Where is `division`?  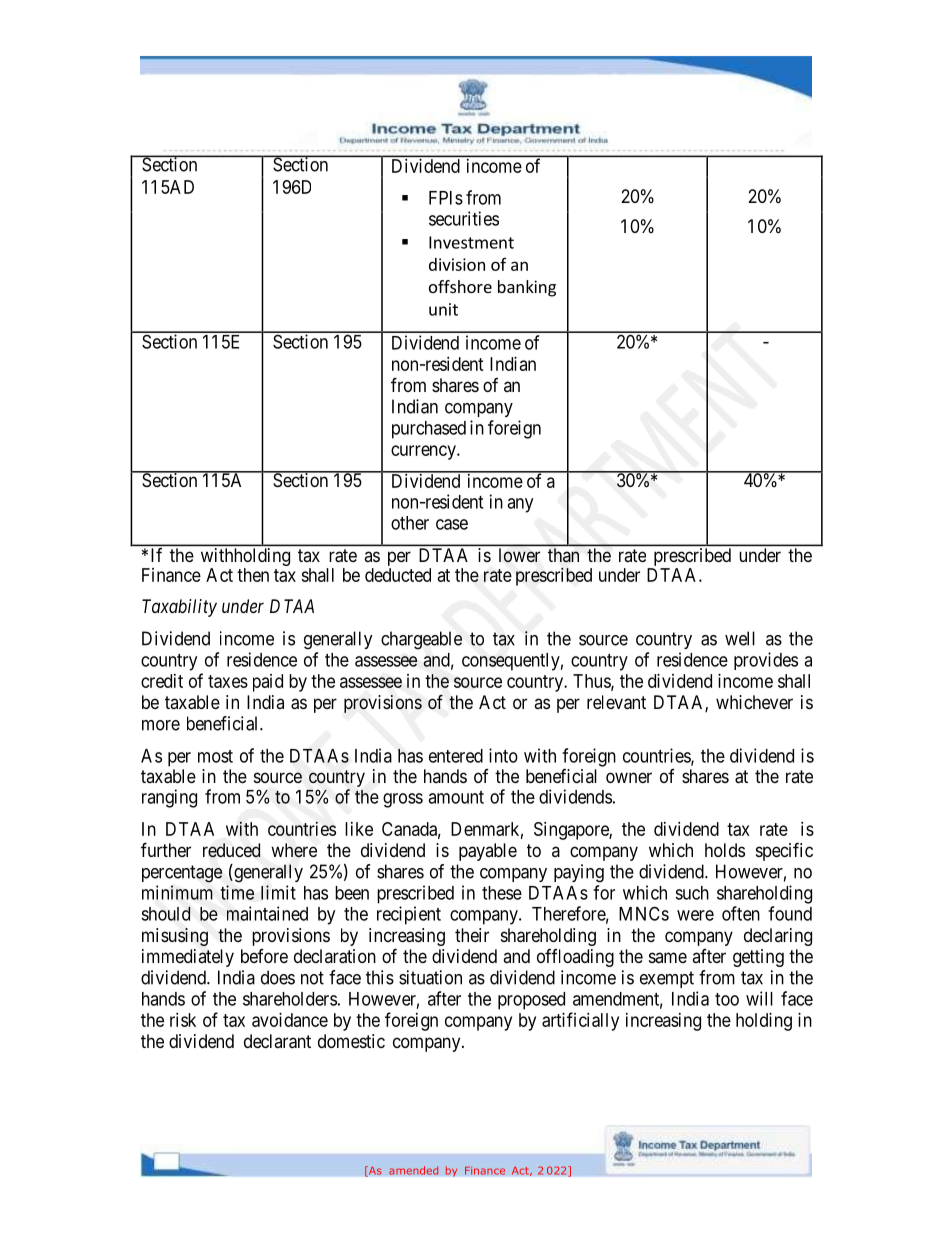 division is located at coordinates (457, 264).
